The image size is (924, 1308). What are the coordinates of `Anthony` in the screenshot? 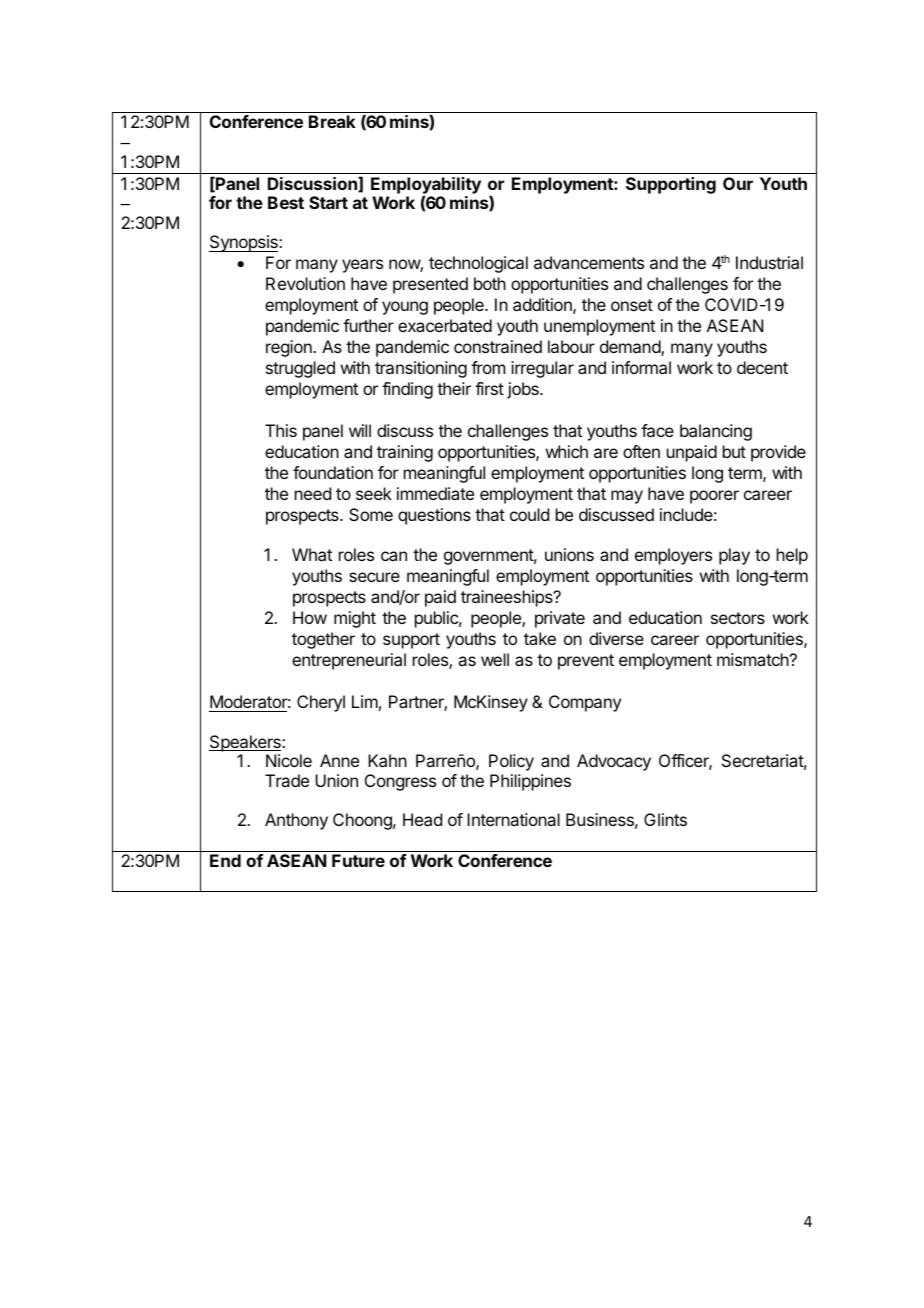 It's located at (296, 821).
